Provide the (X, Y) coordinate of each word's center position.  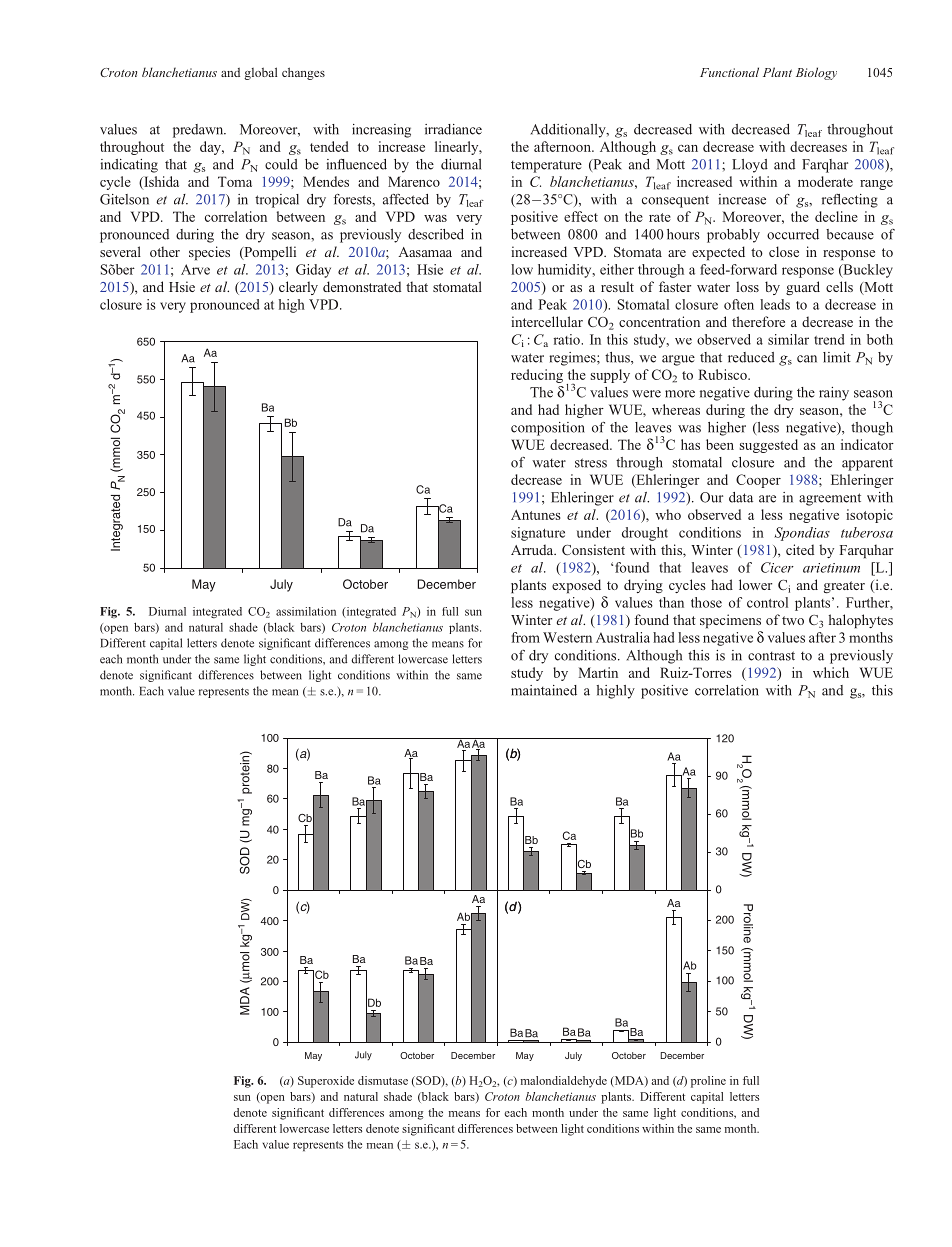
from (526, 637)
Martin (598, 672)
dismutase (383, 1080)
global (260, 73)
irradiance (453, 129)
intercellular (547, 321)
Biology (816, 73)
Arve (195, 269)
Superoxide (326, 1082)
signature (538, 534)
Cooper (758, 481)
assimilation (306, 611)
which (831, 672)
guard (803, 288)
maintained (544, 690)
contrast (771, 656)
